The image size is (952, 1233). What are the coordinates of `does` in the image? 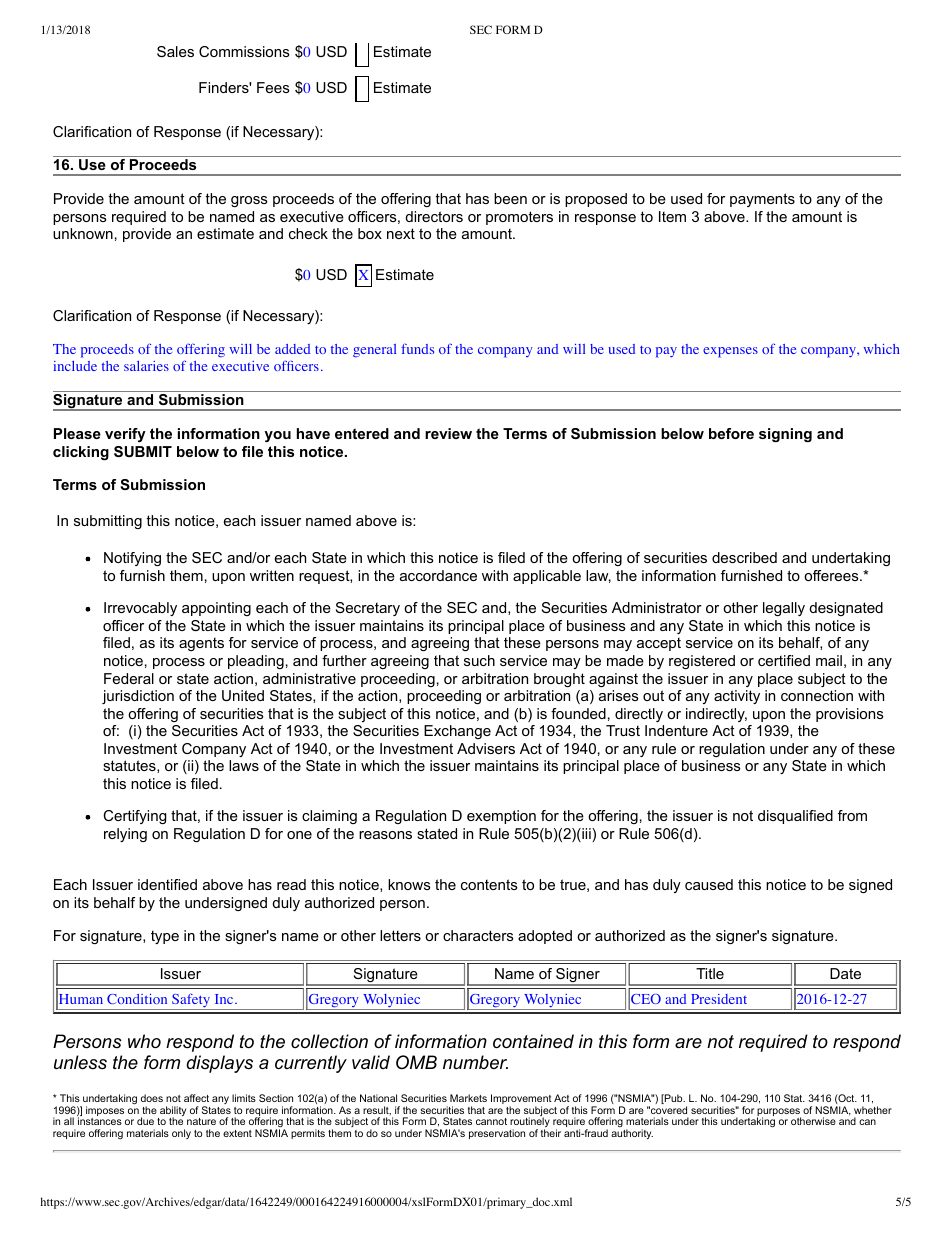 It's located at (152, 1098).
